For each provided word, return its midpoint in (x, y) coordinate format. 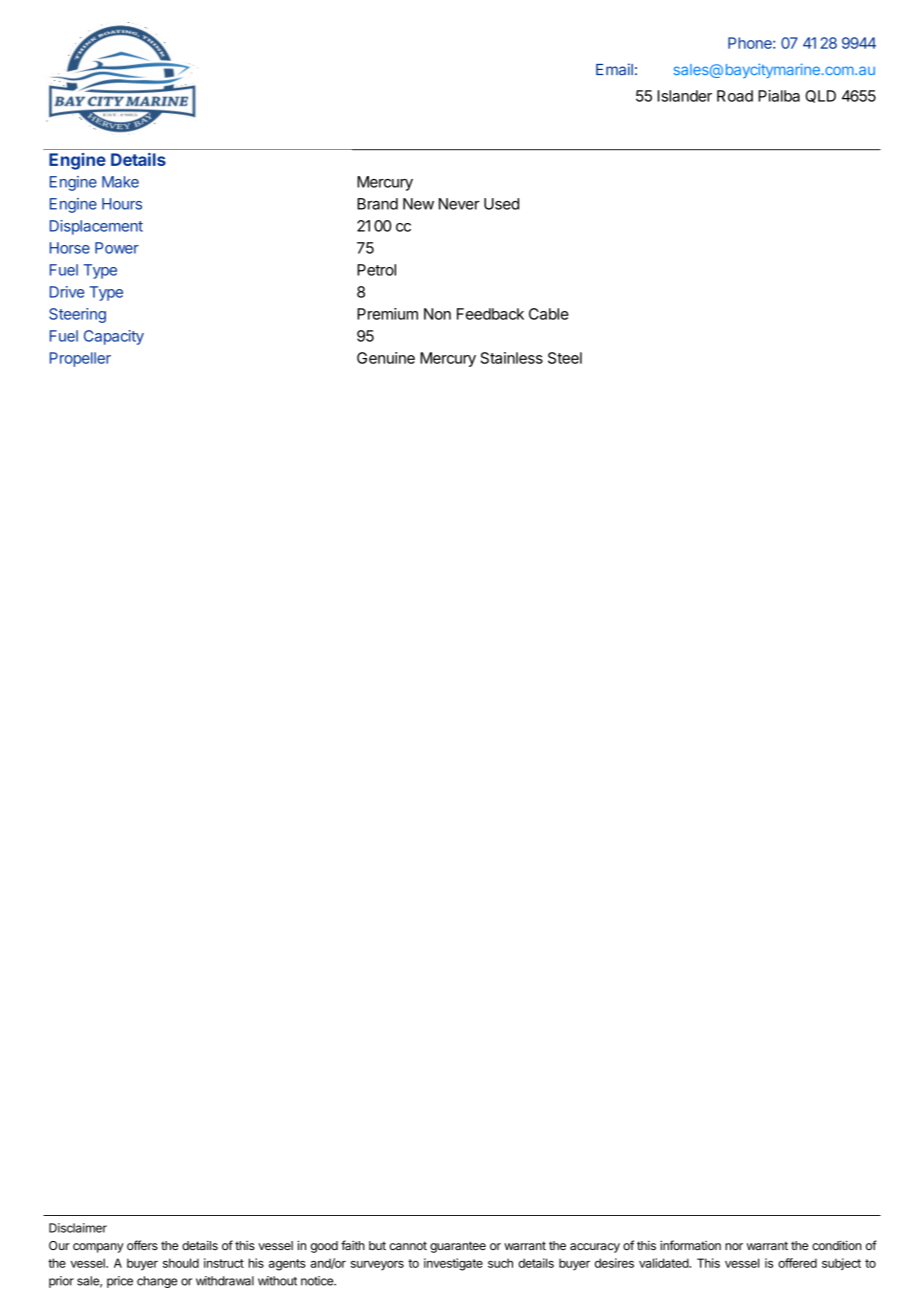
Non (437, 314)
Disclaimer (78, 1228)
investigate (453, 1264)
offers (142, 1245)
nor (734, 1246)
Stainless (512, 358)
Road (735, 96)
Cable (549, 314)
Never (459, 204)
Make (120, 182)
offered (797, 1263)
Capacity (114, 337)
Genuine (386, 358)
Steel (565, 358)
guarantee (458, 1247)
